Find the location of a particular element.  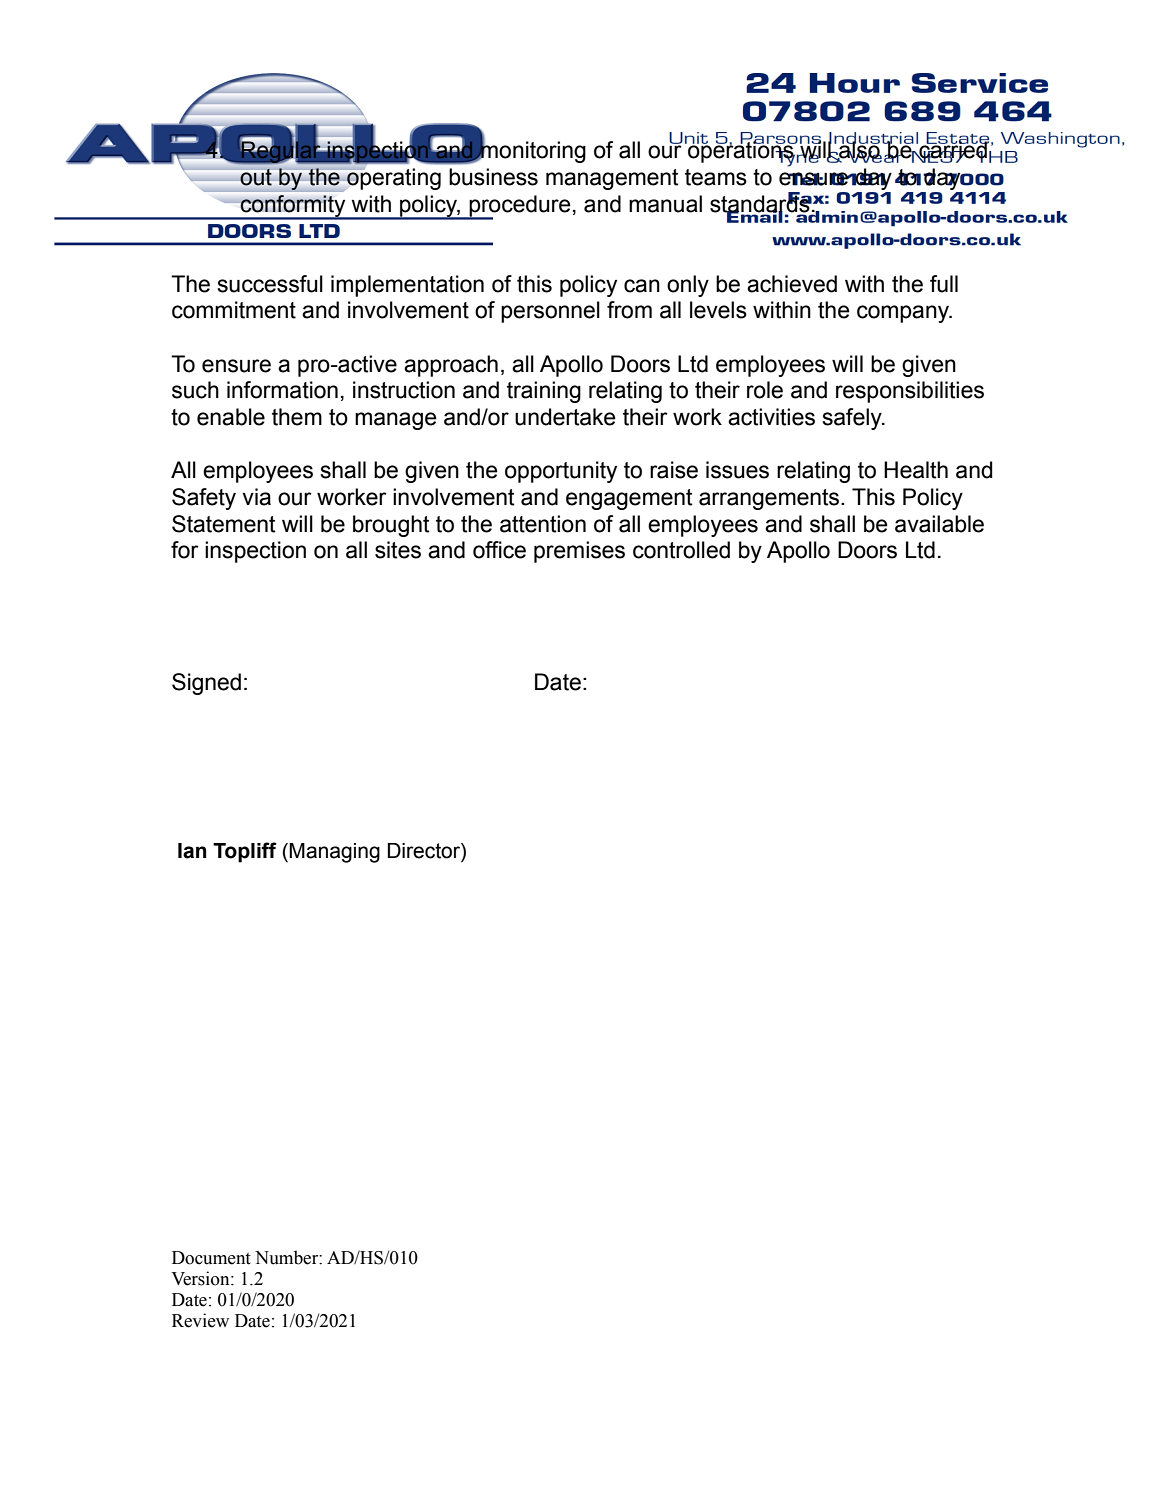

procedure is located at coordinates (519, 207).
